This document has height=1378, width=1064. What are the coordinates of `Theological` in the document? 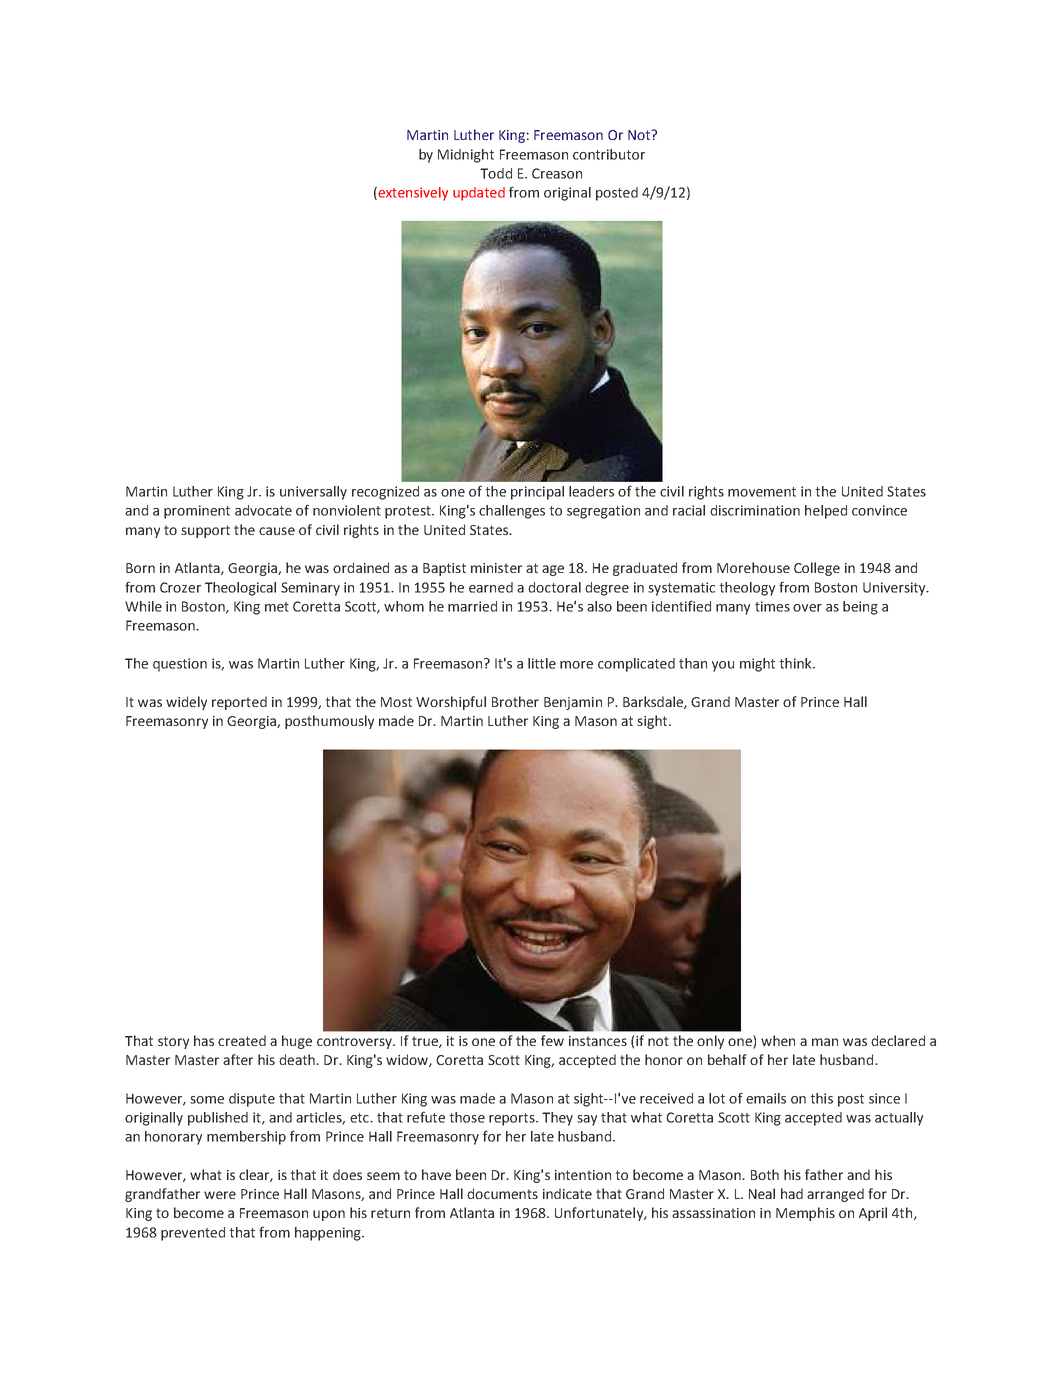 It's located at (240, 589).
